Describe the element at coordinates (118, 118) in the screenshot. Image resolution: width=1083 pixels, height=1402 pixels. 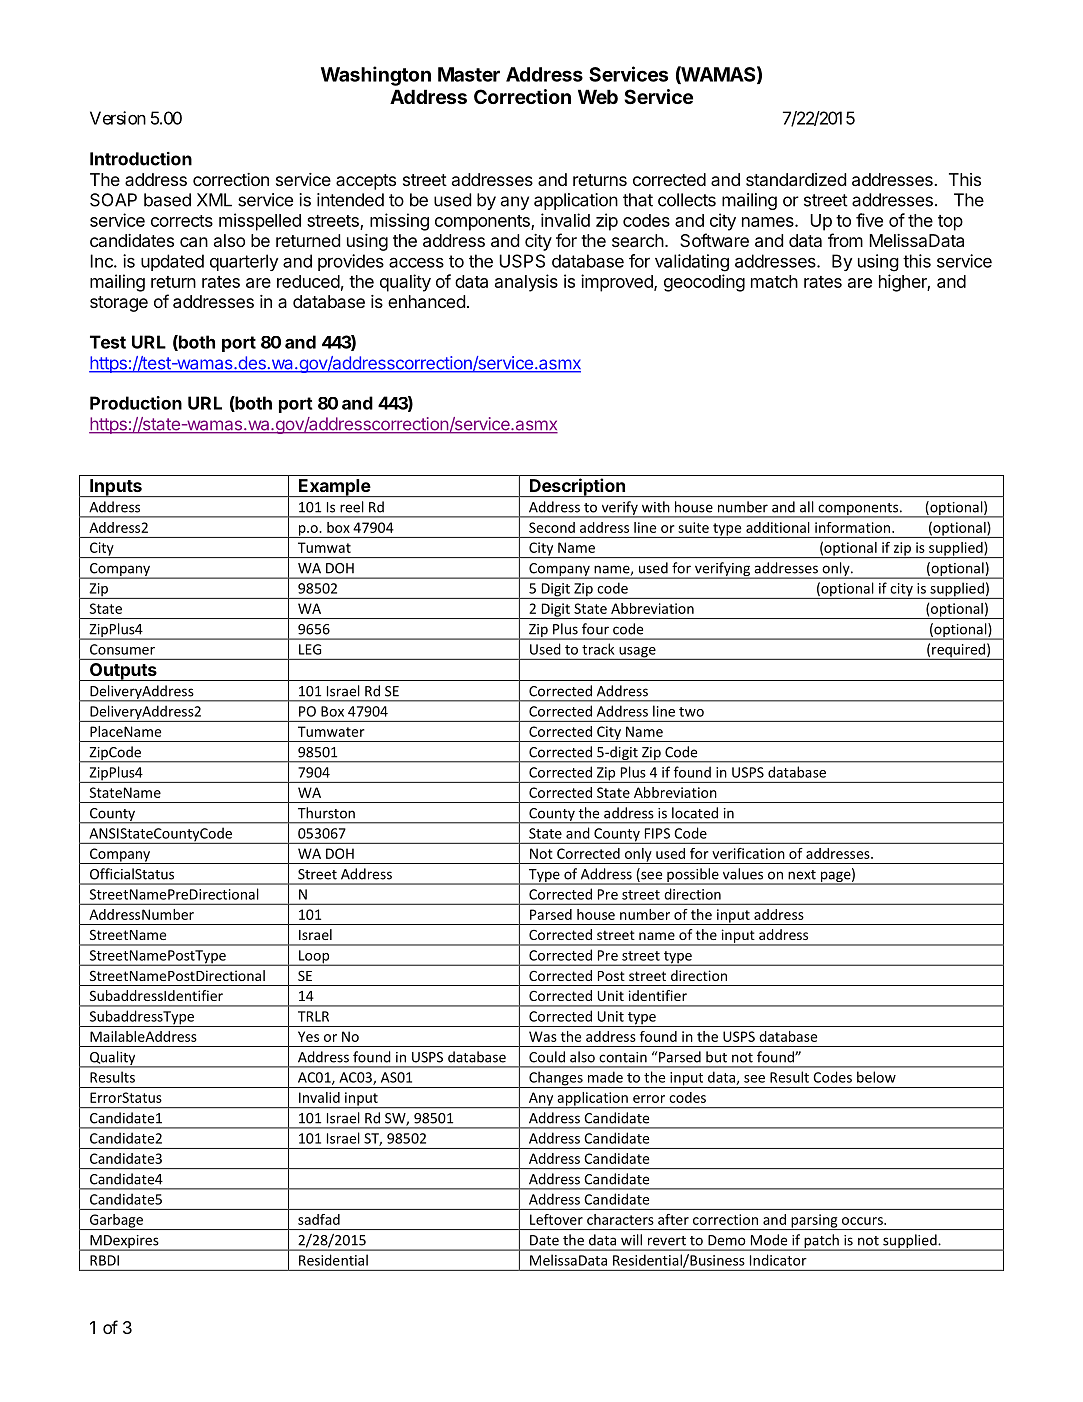
I see `Version` at that location.
